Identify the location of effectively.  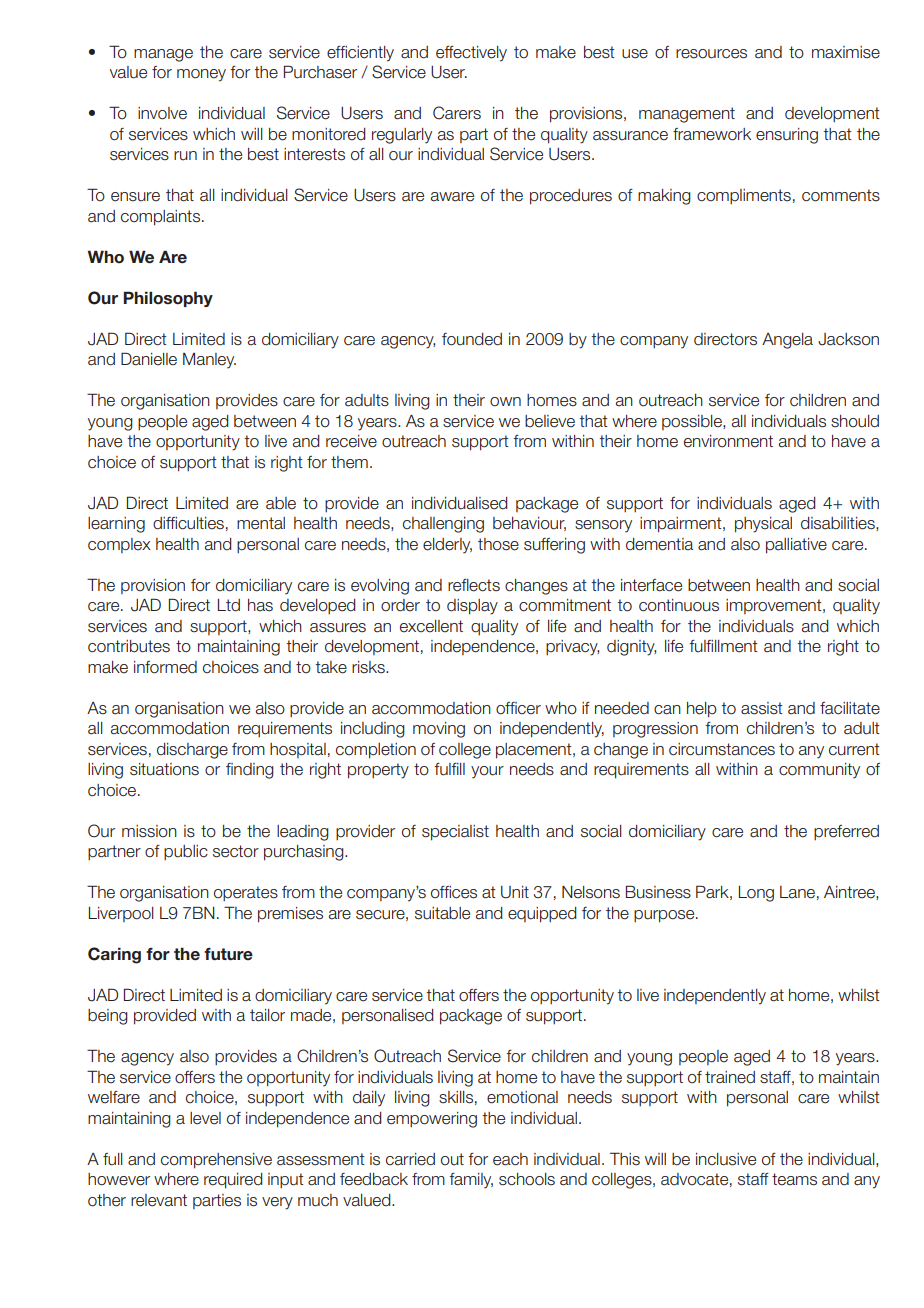
(471, 54).
